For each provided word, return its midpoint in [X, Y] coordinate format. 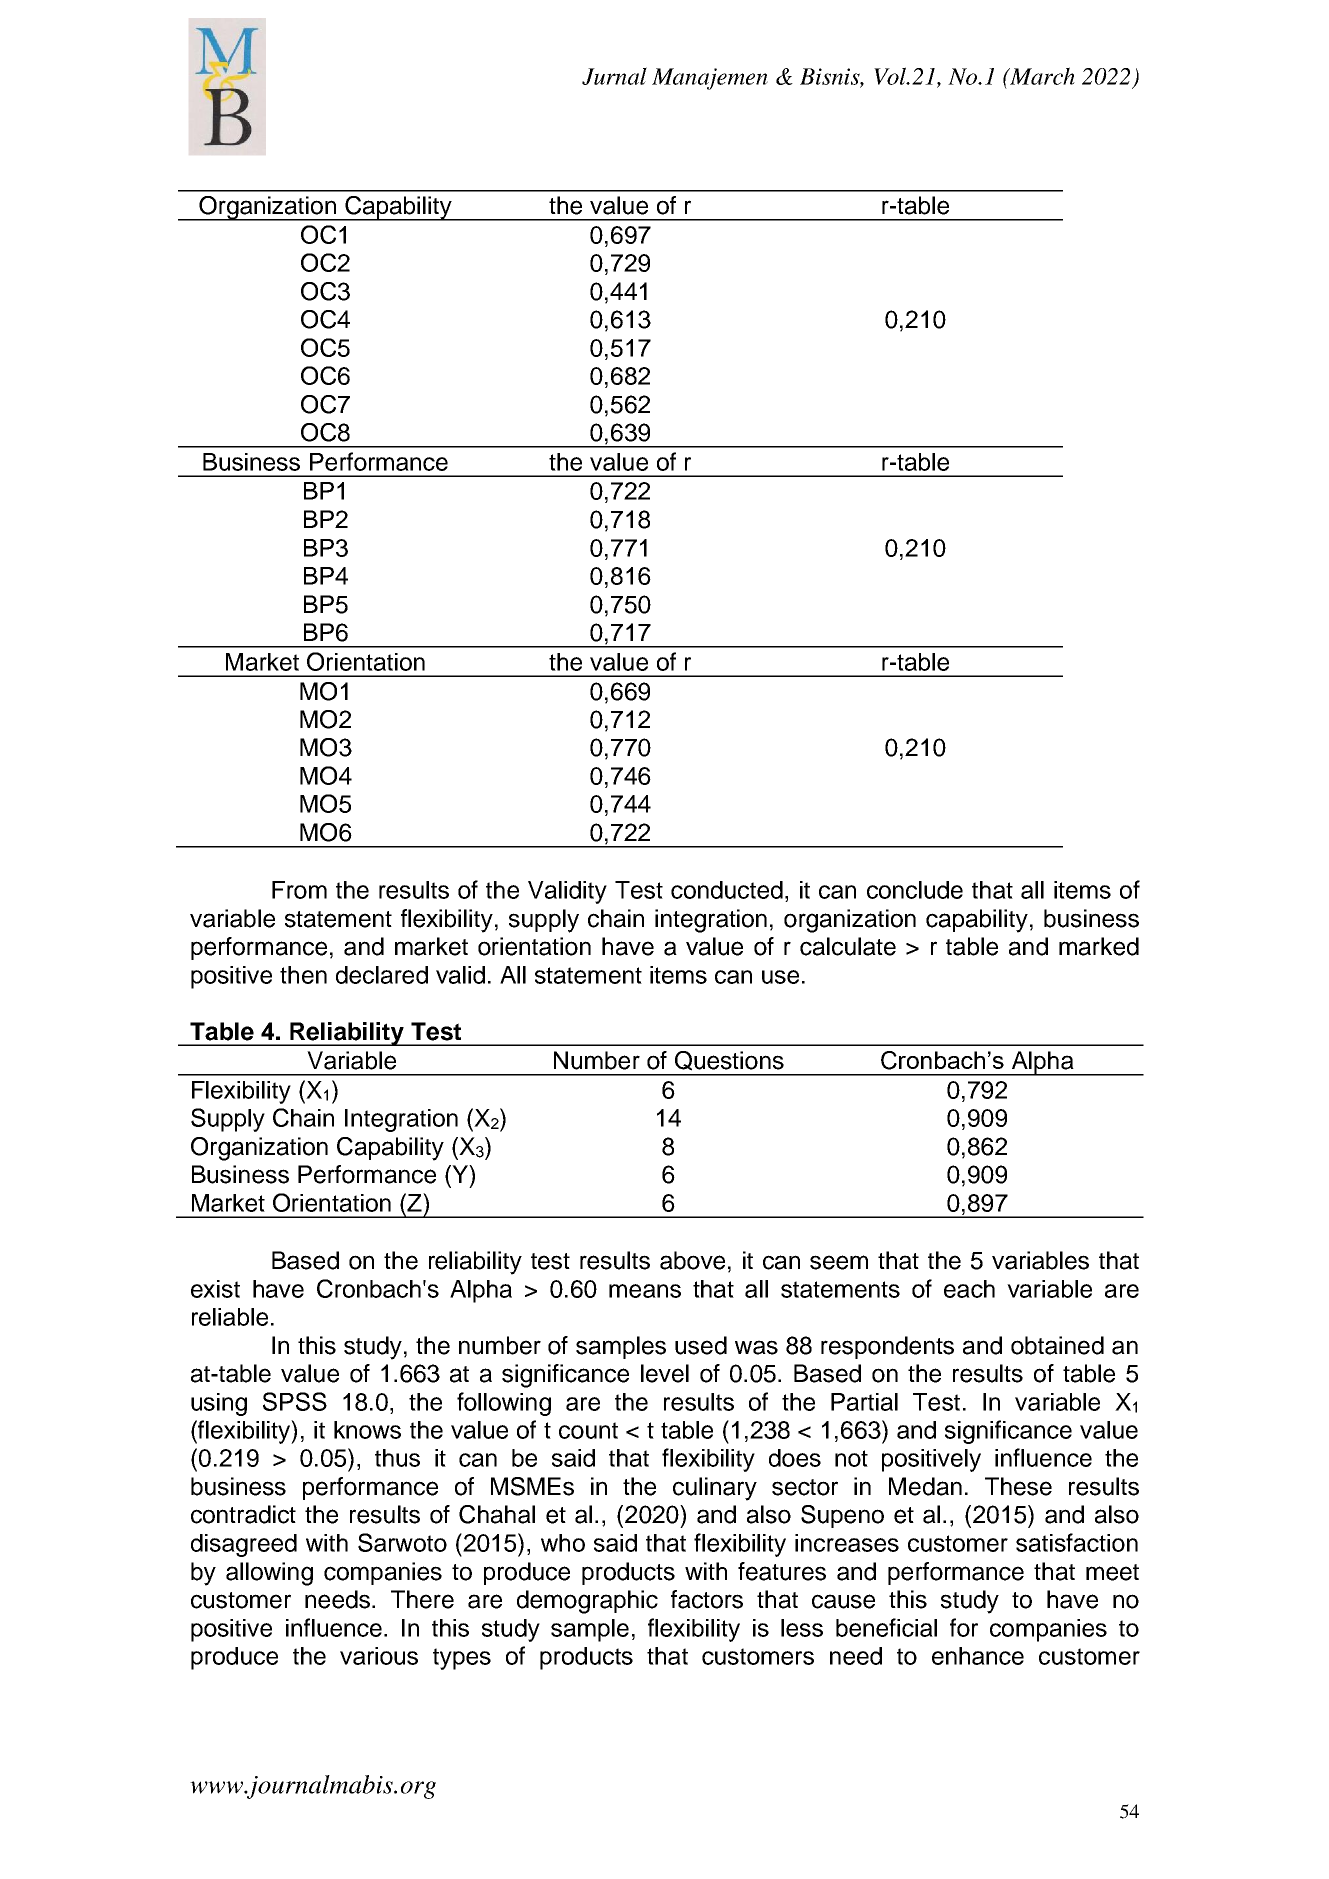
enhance [978, 1656]
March [1041, 76]
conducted [727, 890]
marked [1099, 946]
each [969, 1289]
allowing [269, 1574]
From [299, 890]
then [303, 975]
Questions [729, 1061]
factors [707, 1599]
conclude [915, 890]
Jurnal [614, 76]
